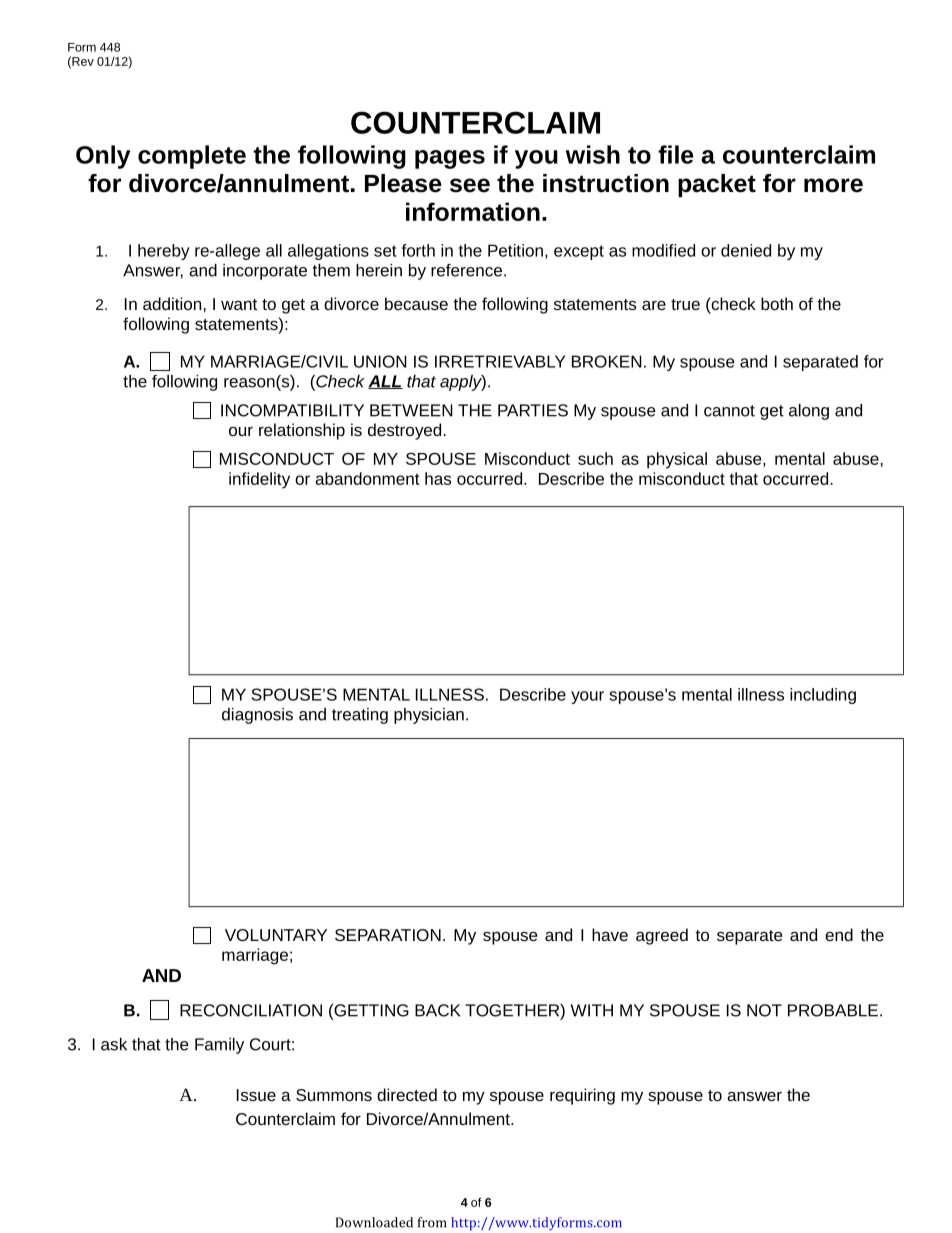 The height and width of the screenshot is (1233, 952). I want to click on physician, so click(429, 716).
